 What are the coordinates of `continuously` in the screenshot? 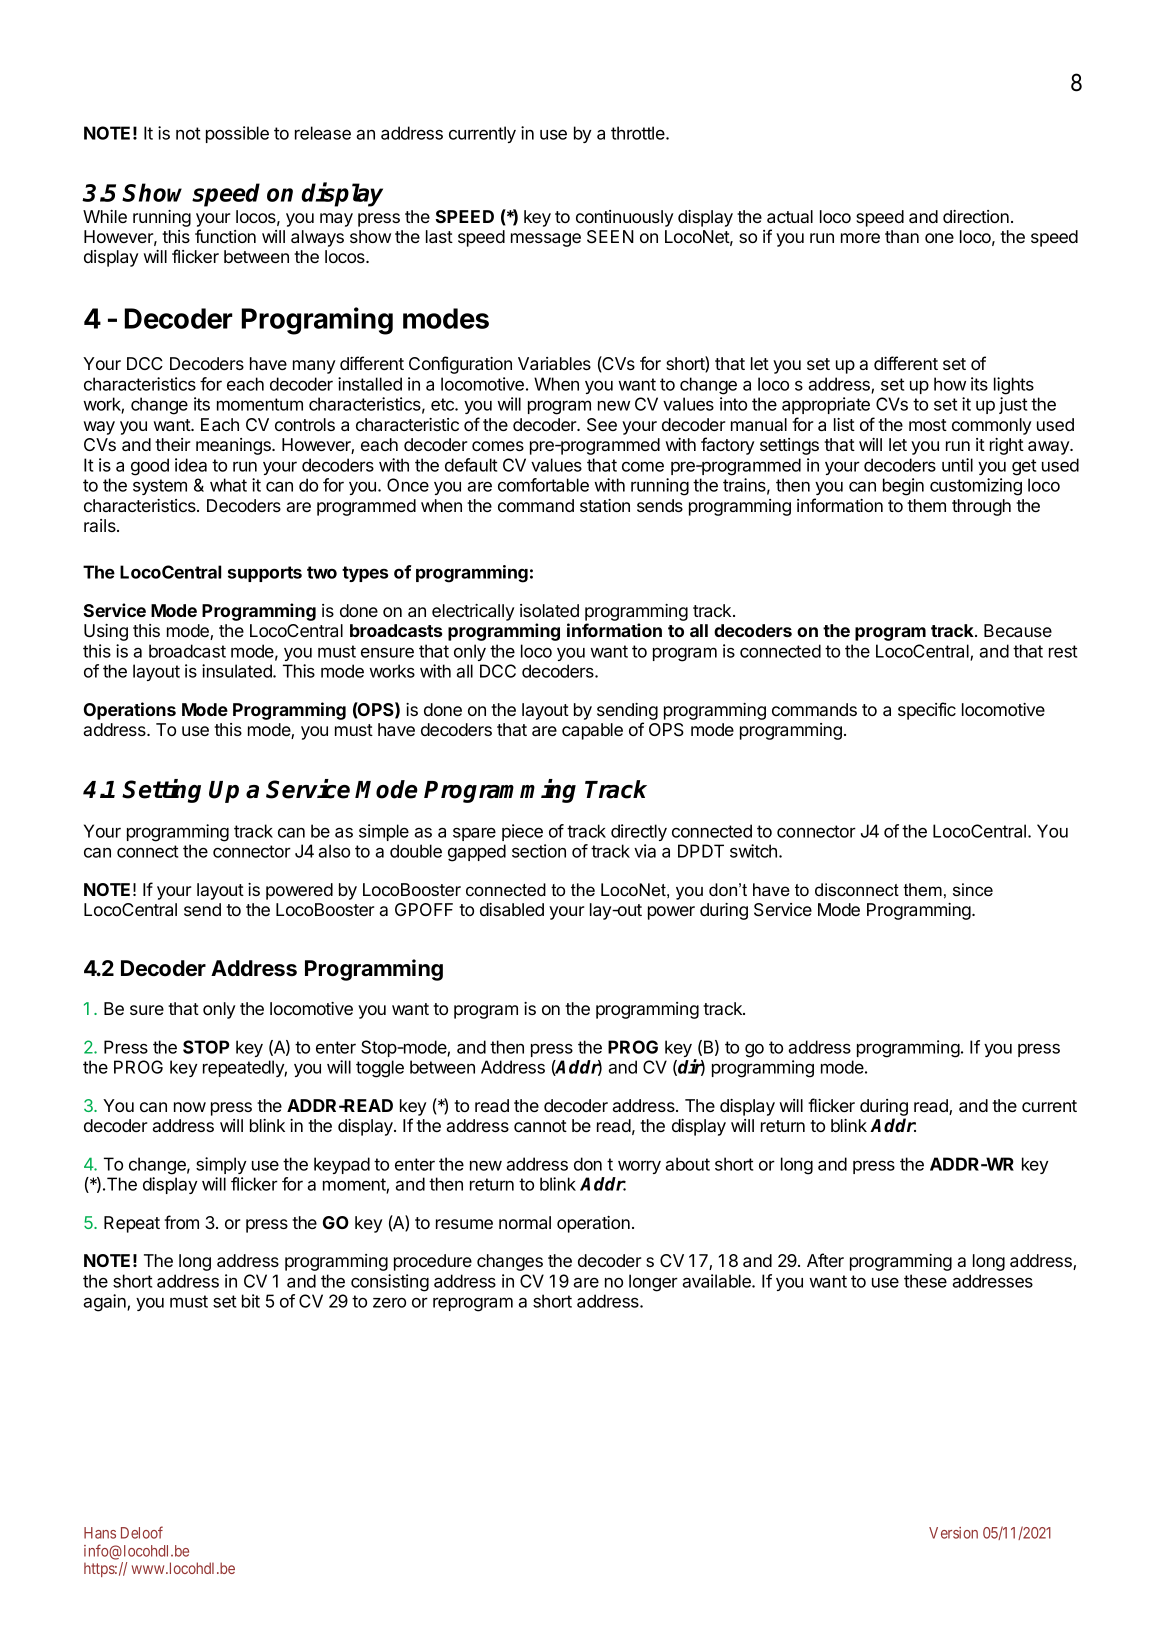 It's located at (625, 218).
